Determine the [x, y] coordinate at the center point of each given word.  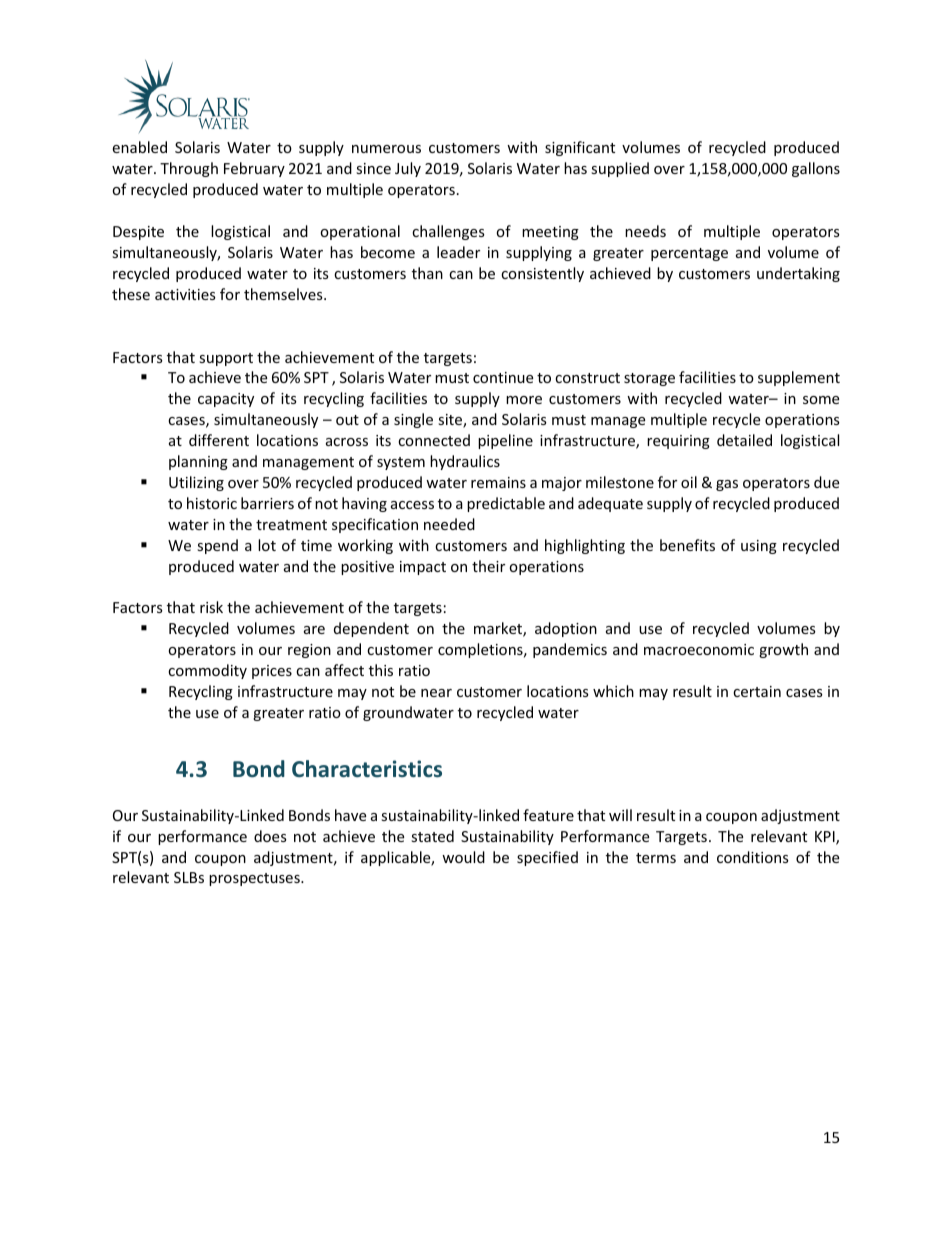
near [436, 693]
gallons [816, 169]
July [408, 169]
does [270, 836]
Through [189, 169]
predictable [506, 504]
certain [757, 691]
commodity [207, 671]
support [226, 359]
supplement [799, 378]
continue [503, 377]
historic [212, 503]
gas [727, 485]
